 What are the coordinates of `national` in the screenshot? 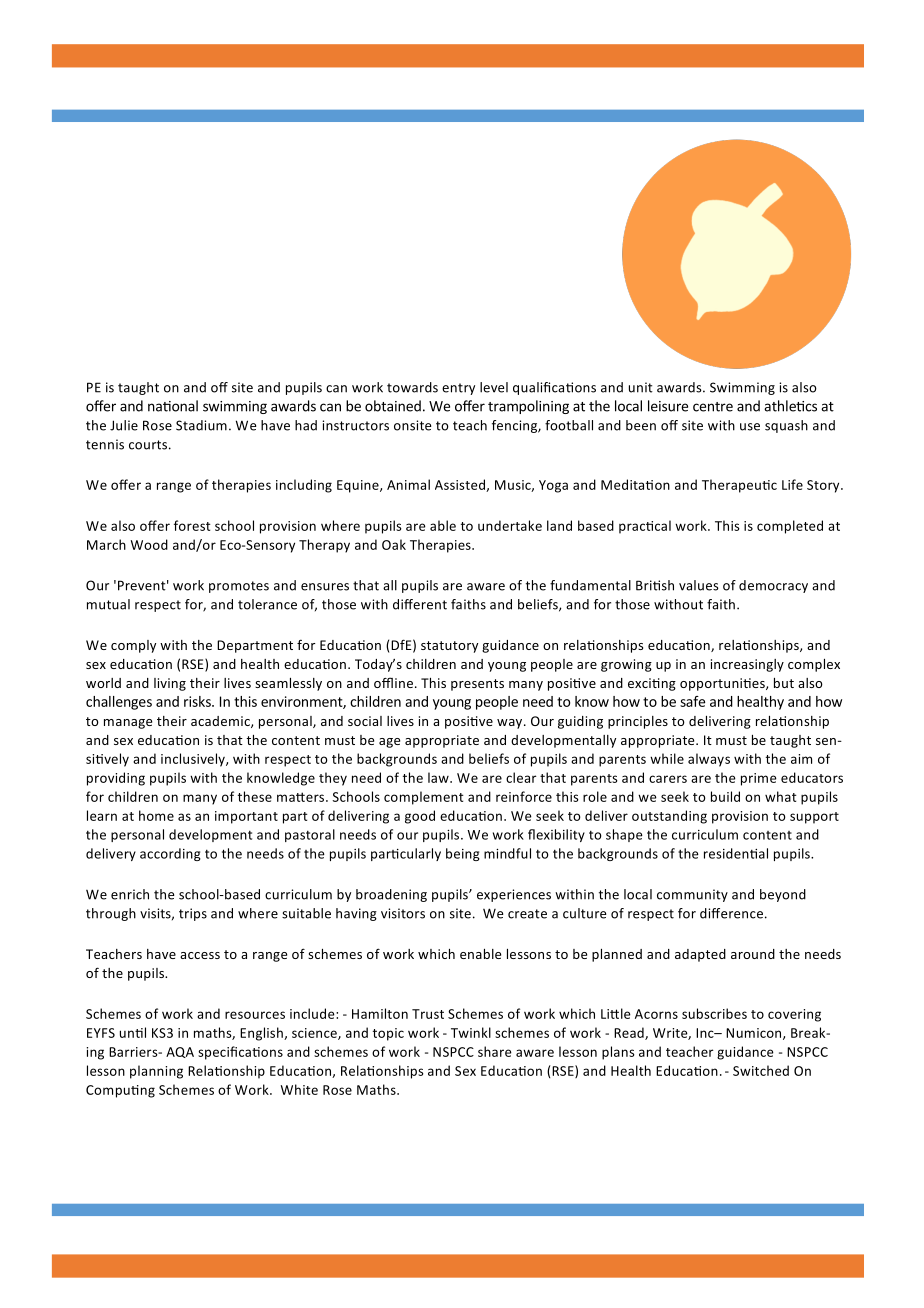 It's located at (173, 406).
